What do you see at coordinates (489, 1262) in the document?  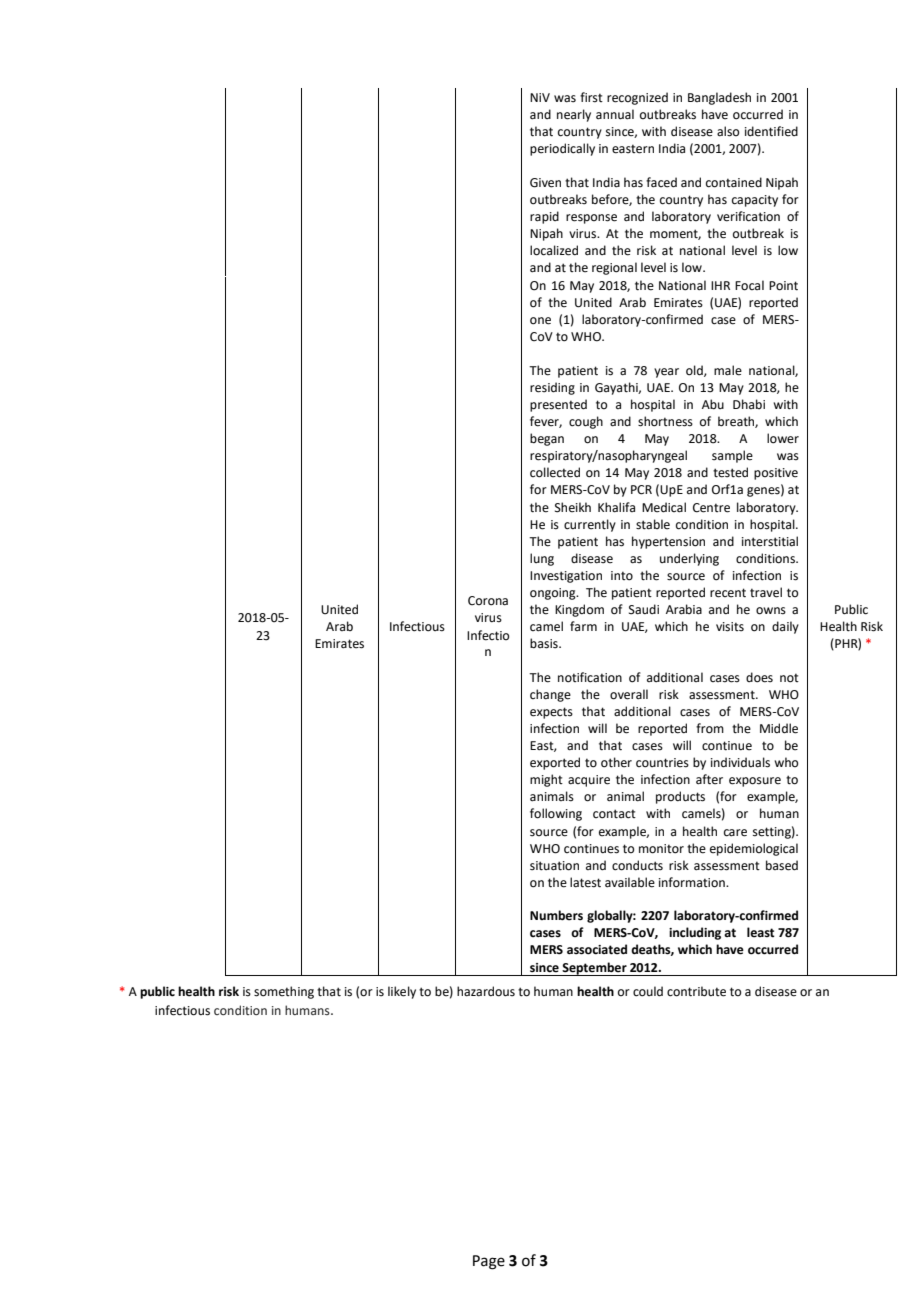 I see `Page` at bounding box center [489, 1262].
